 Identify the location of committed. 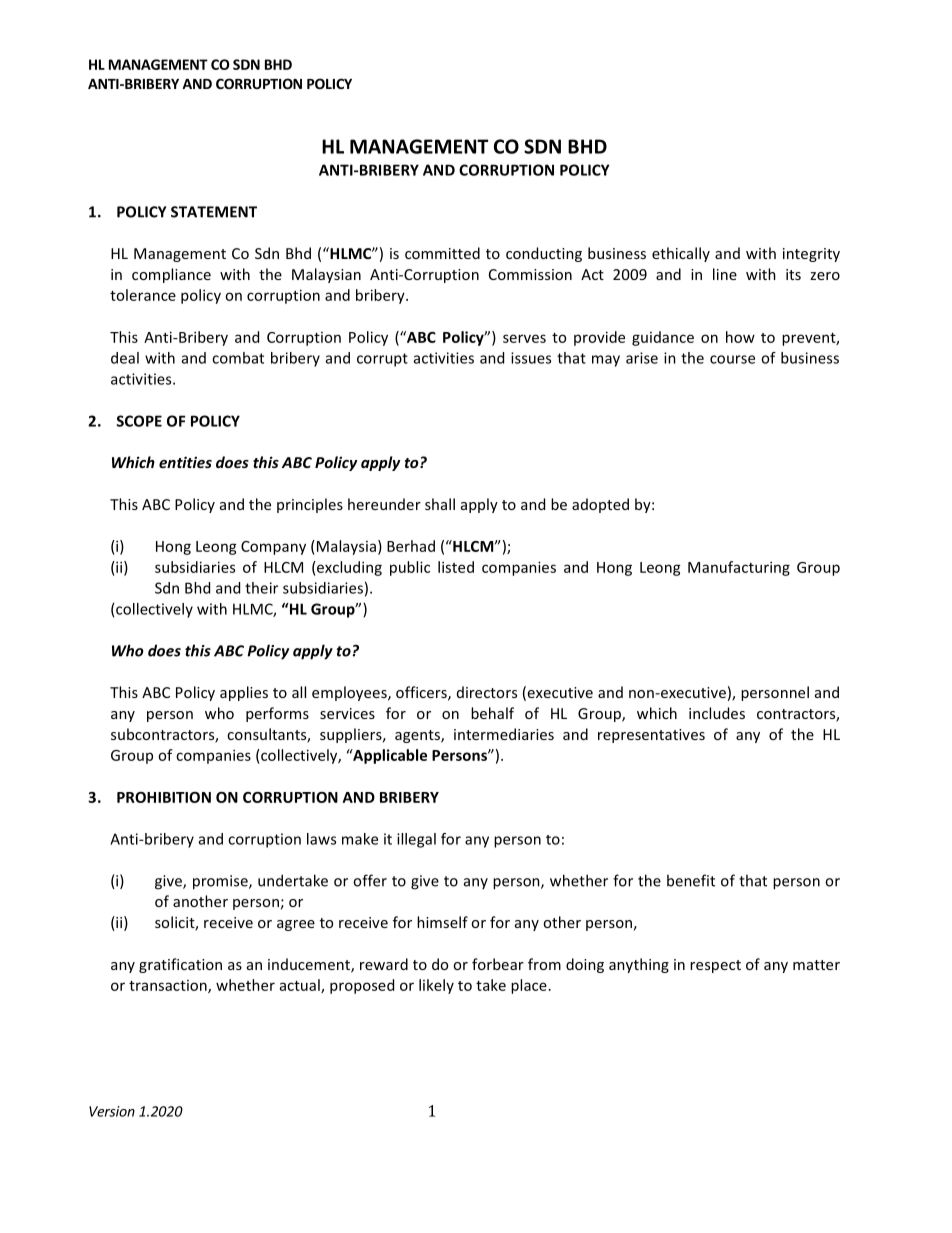
(442, 253).
